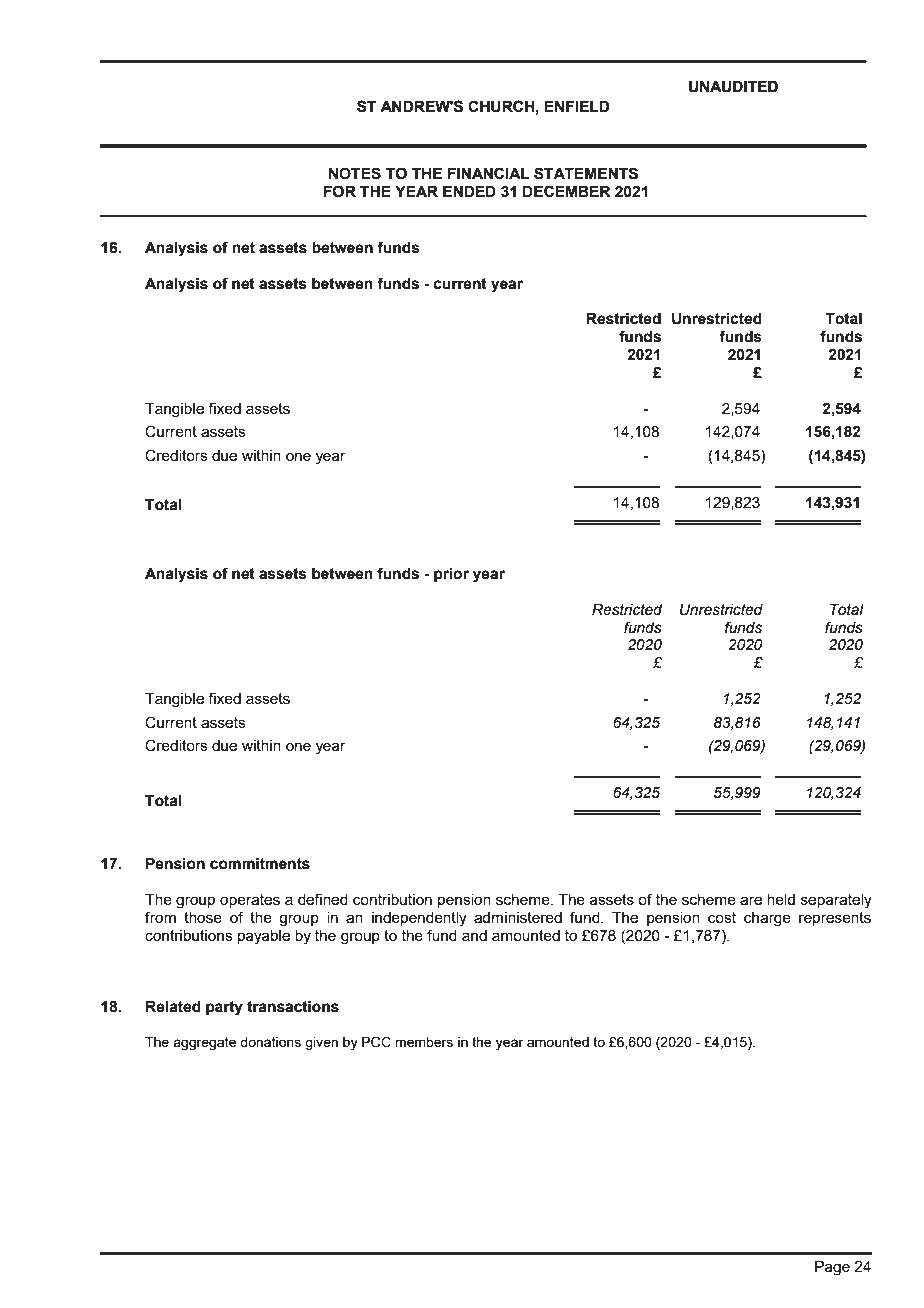 The width and height of the screenshot is (924, 1308). I want to click on members, so click(424, 1042).
